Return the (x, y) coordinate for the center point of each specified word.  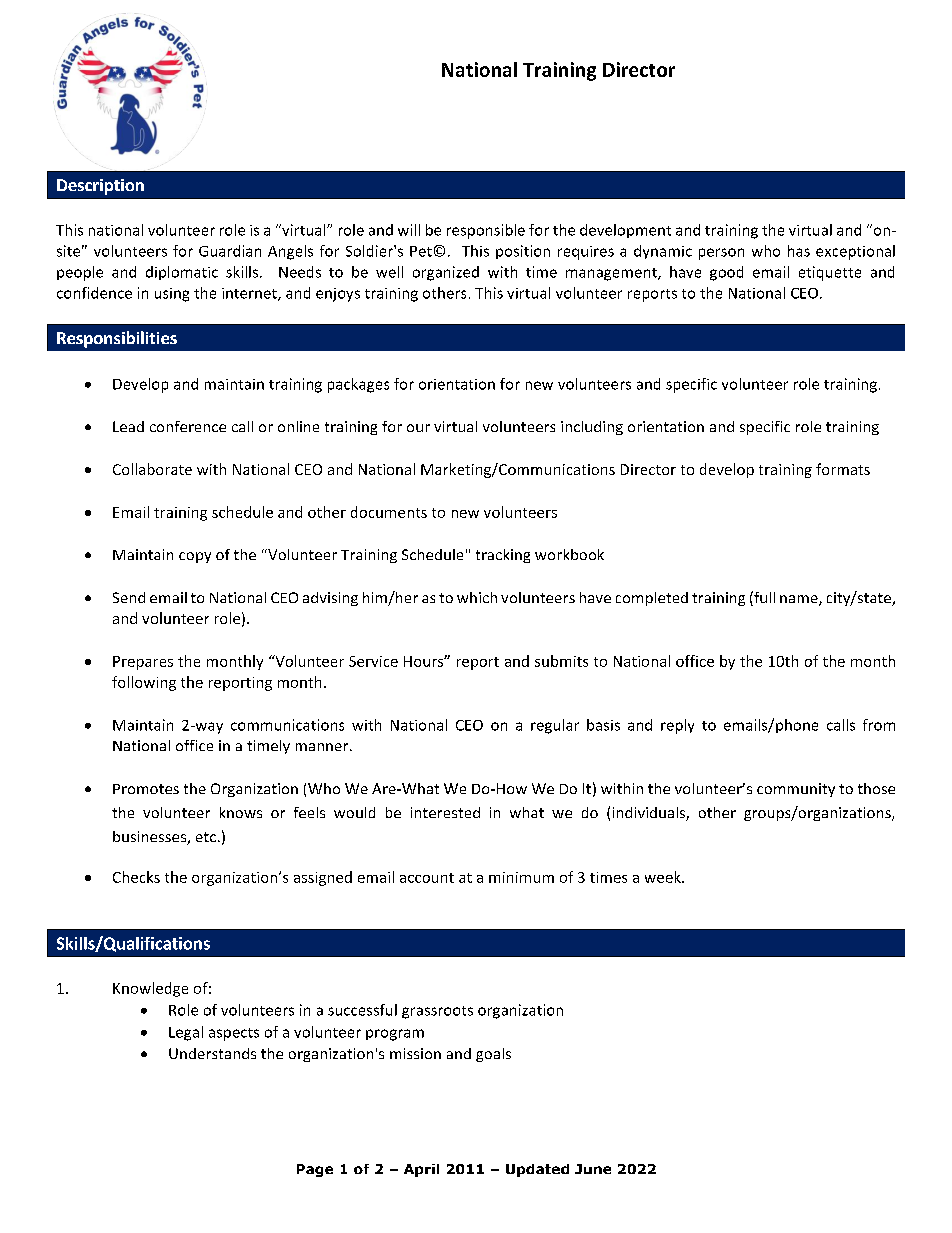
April (421, 1170)
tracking (503, 556)
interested (445, 812)
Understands (212, 1053)
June (593, 1169)
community (796, 790)
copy (195, 557)
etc (206, 837)
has (799, 251)
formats (843, 469)
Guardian (230, 251)
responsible (486, 231)
